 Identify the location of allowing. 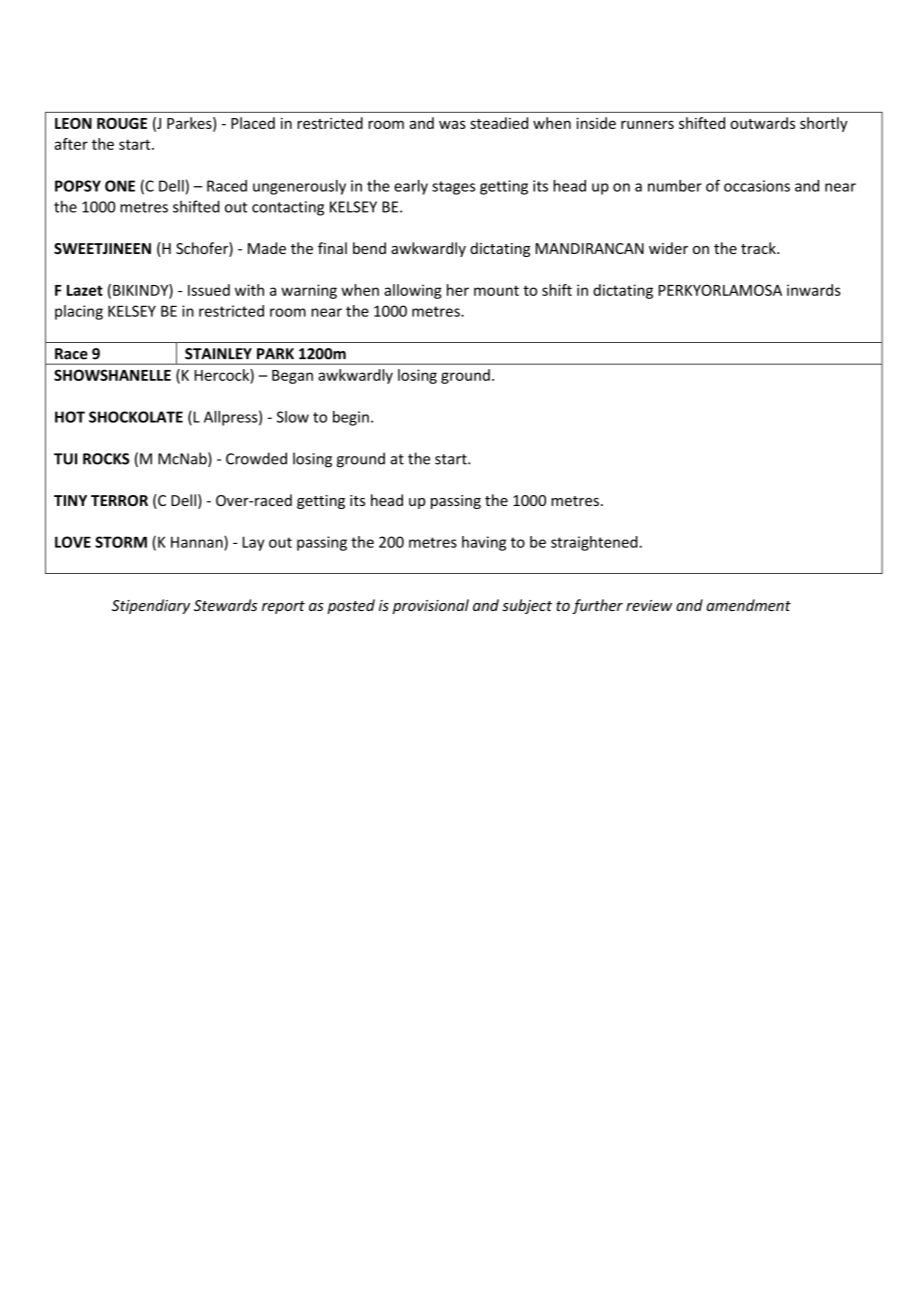
(413, 291).
